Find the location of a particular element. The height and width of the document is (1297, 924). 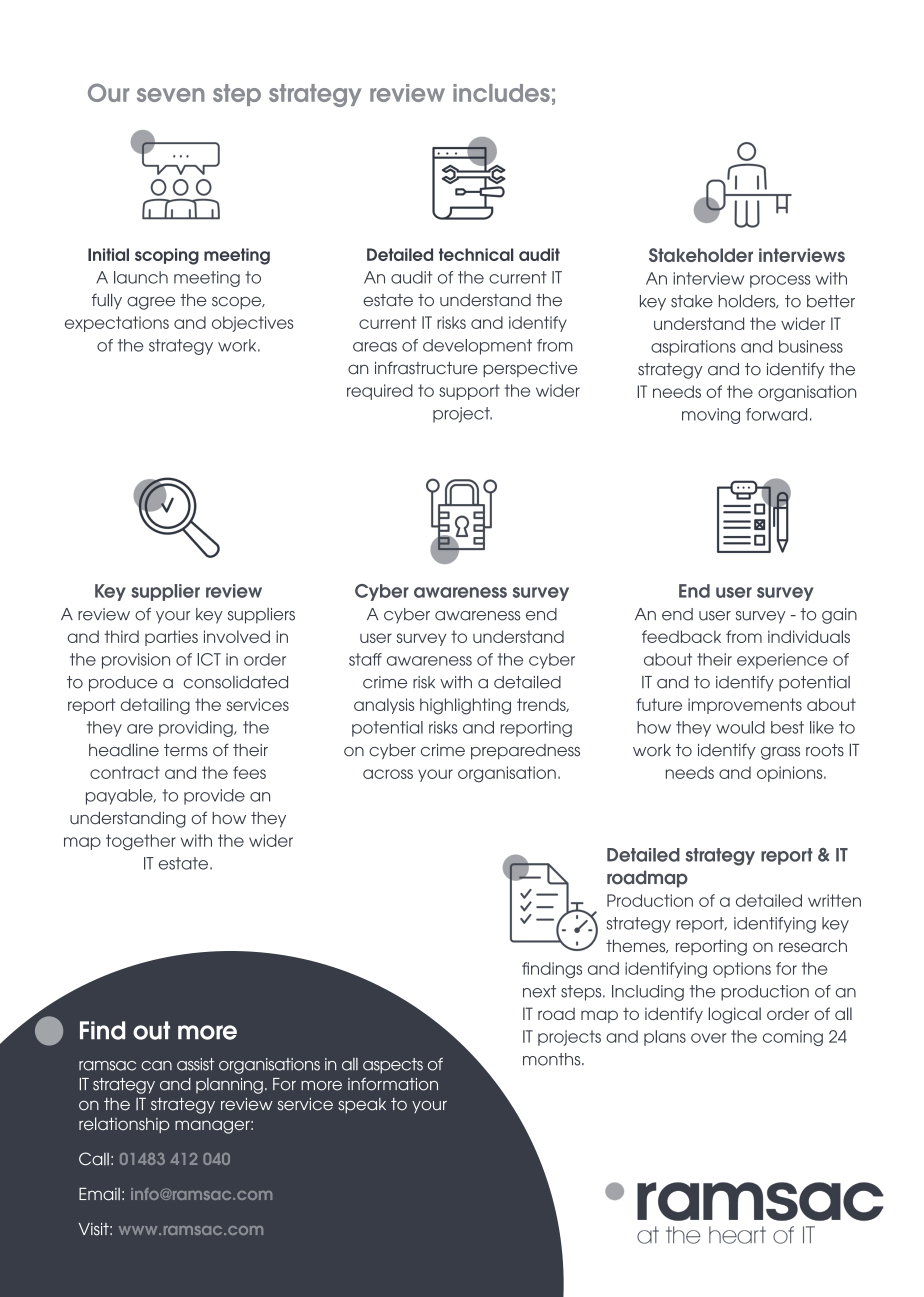

relationship is located at coordinates (124, 1125).
